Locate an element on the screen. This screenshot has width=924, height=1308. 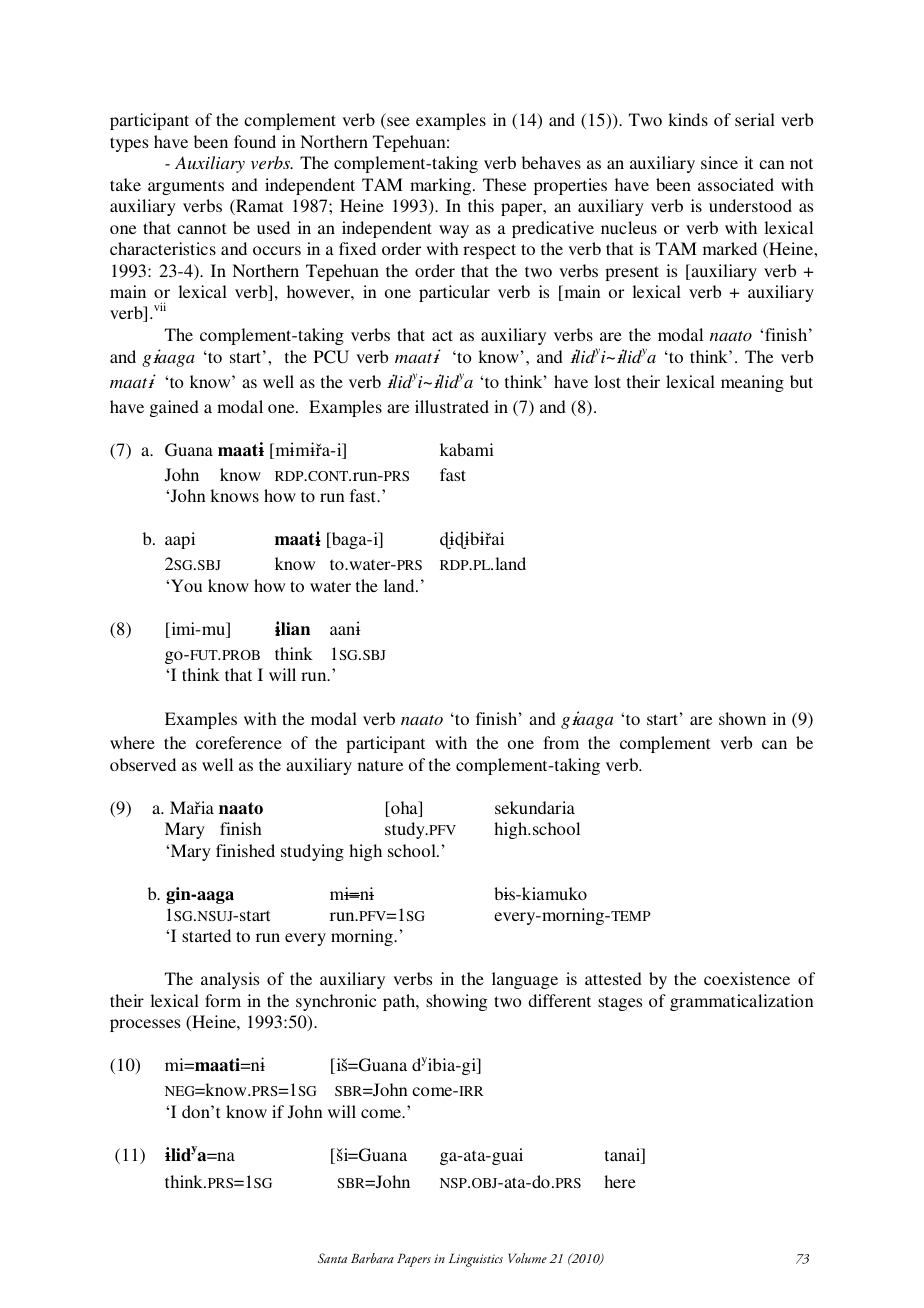
Santa is located at coordinates (332, 1258).
